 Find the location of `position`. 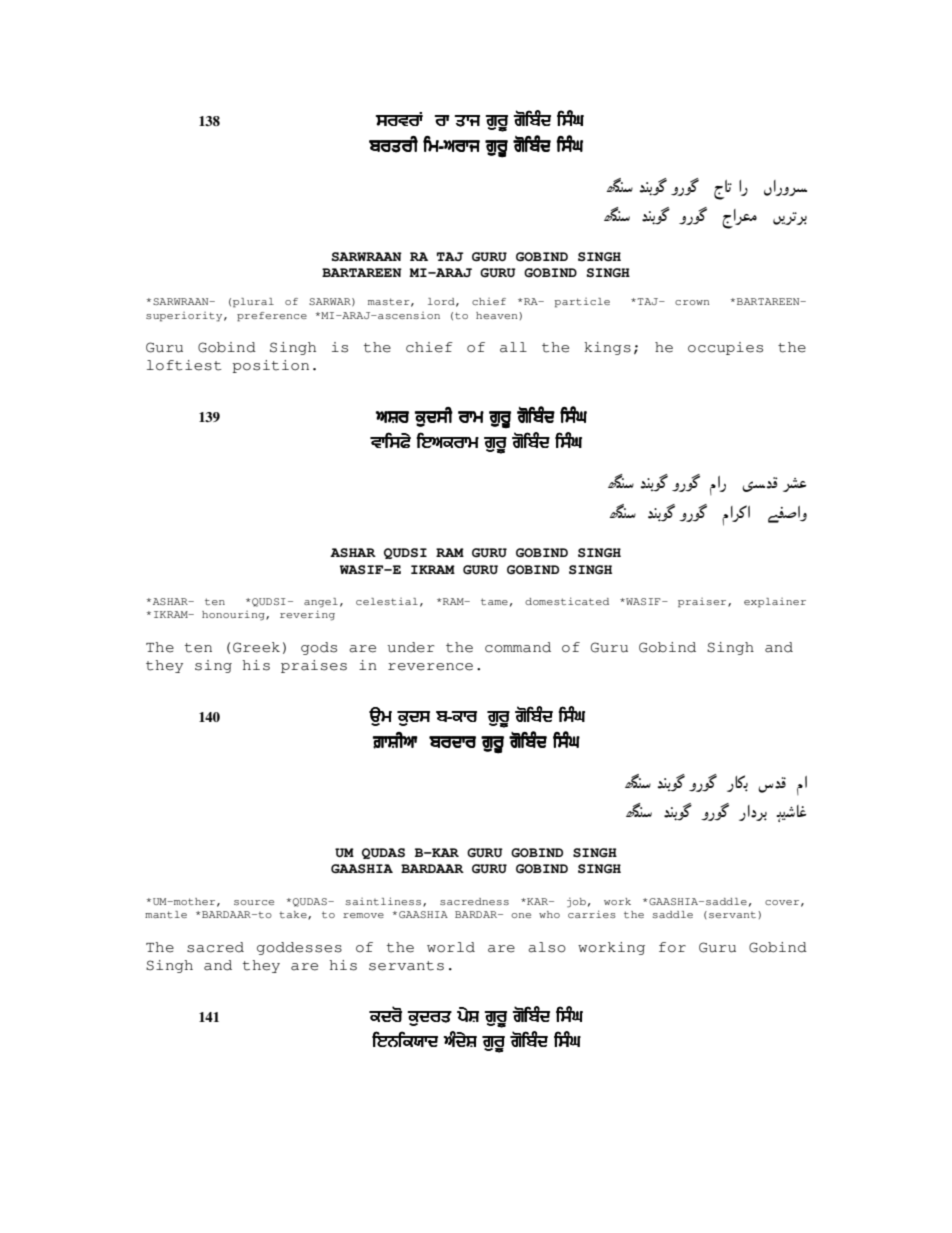

position is located at coordinates (270, 366).
